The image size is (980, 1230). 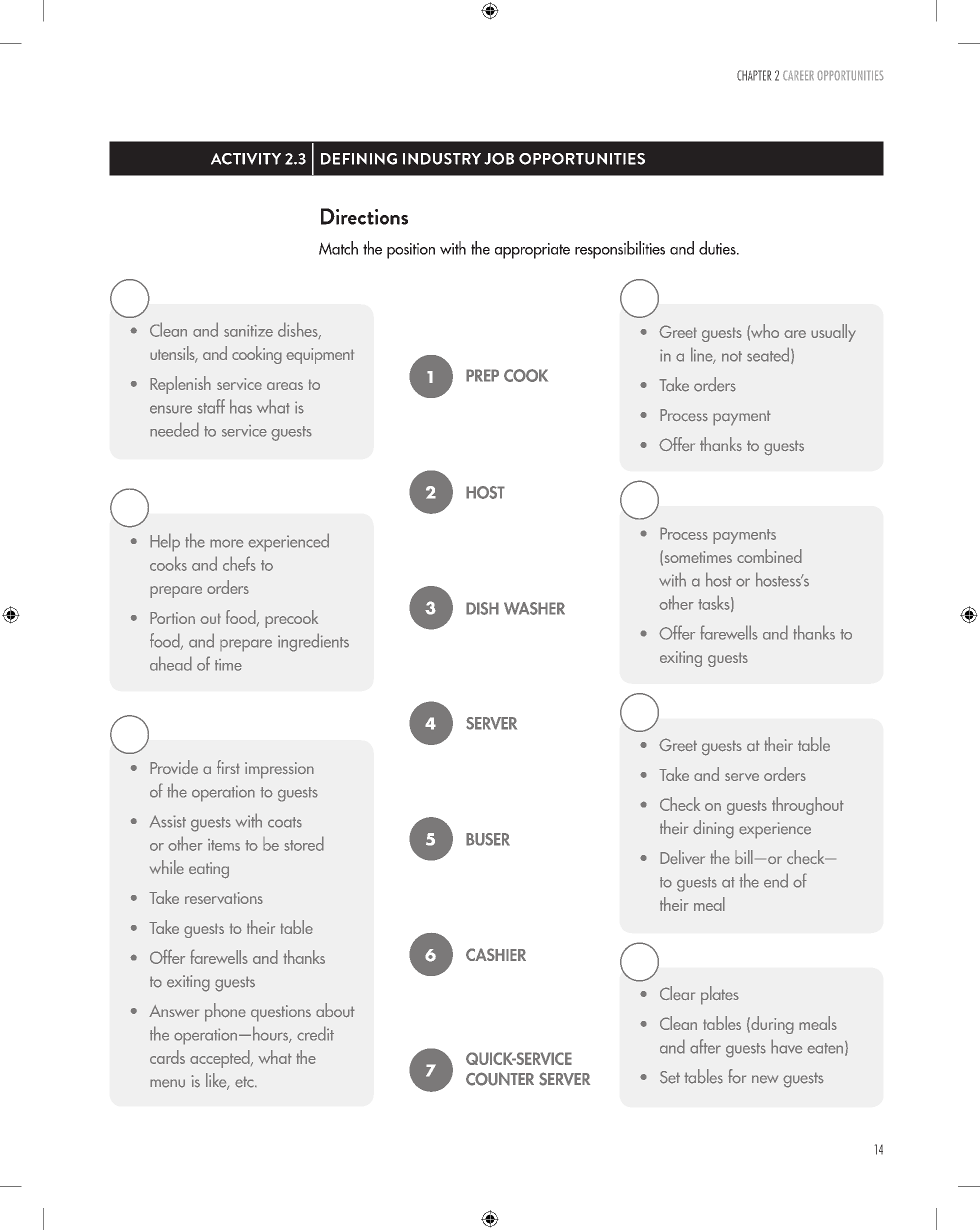 I want to click on has, so click(x=241, y=406).
